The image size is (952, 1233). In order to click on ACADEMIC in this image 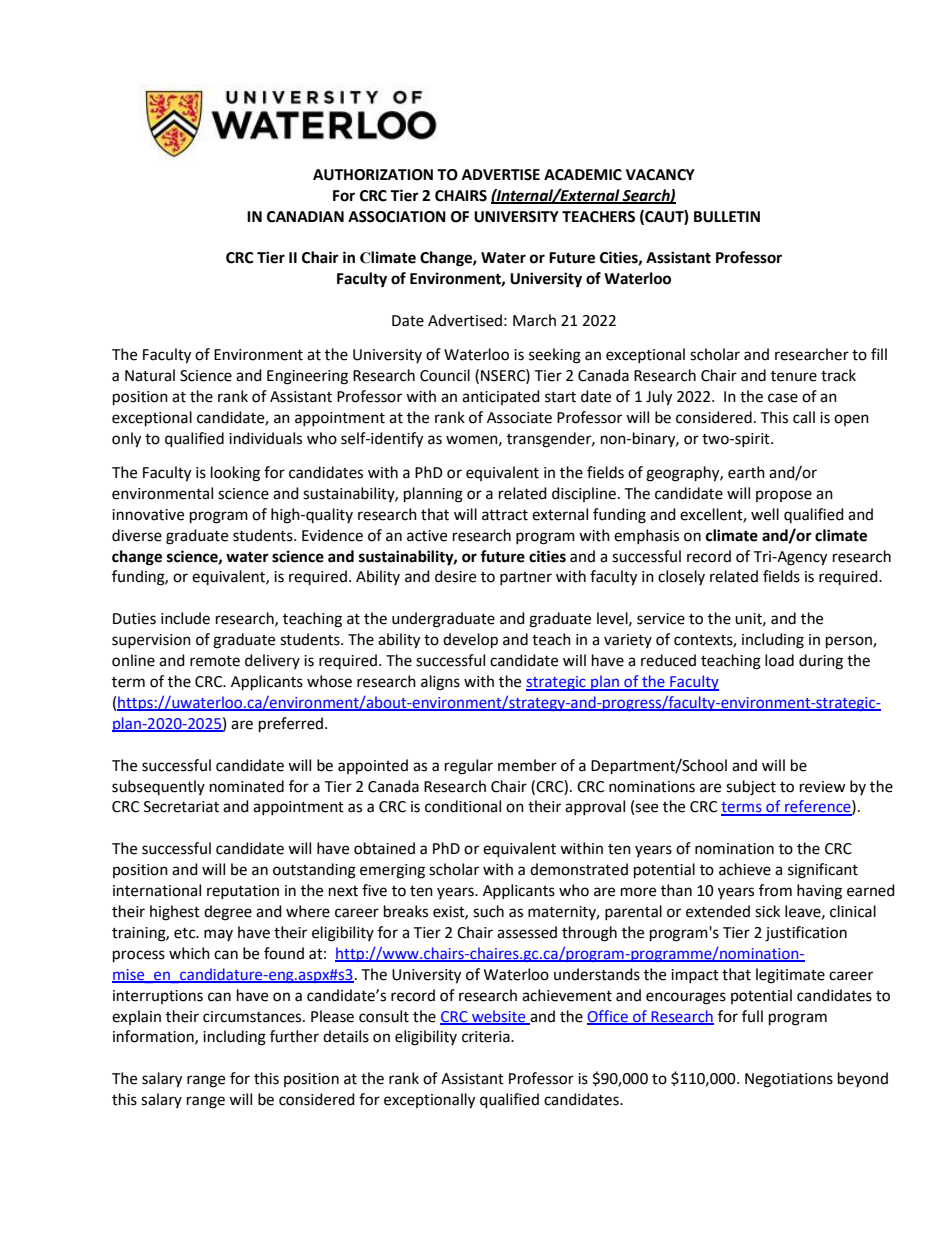, I will do `click(583, 175)`.
